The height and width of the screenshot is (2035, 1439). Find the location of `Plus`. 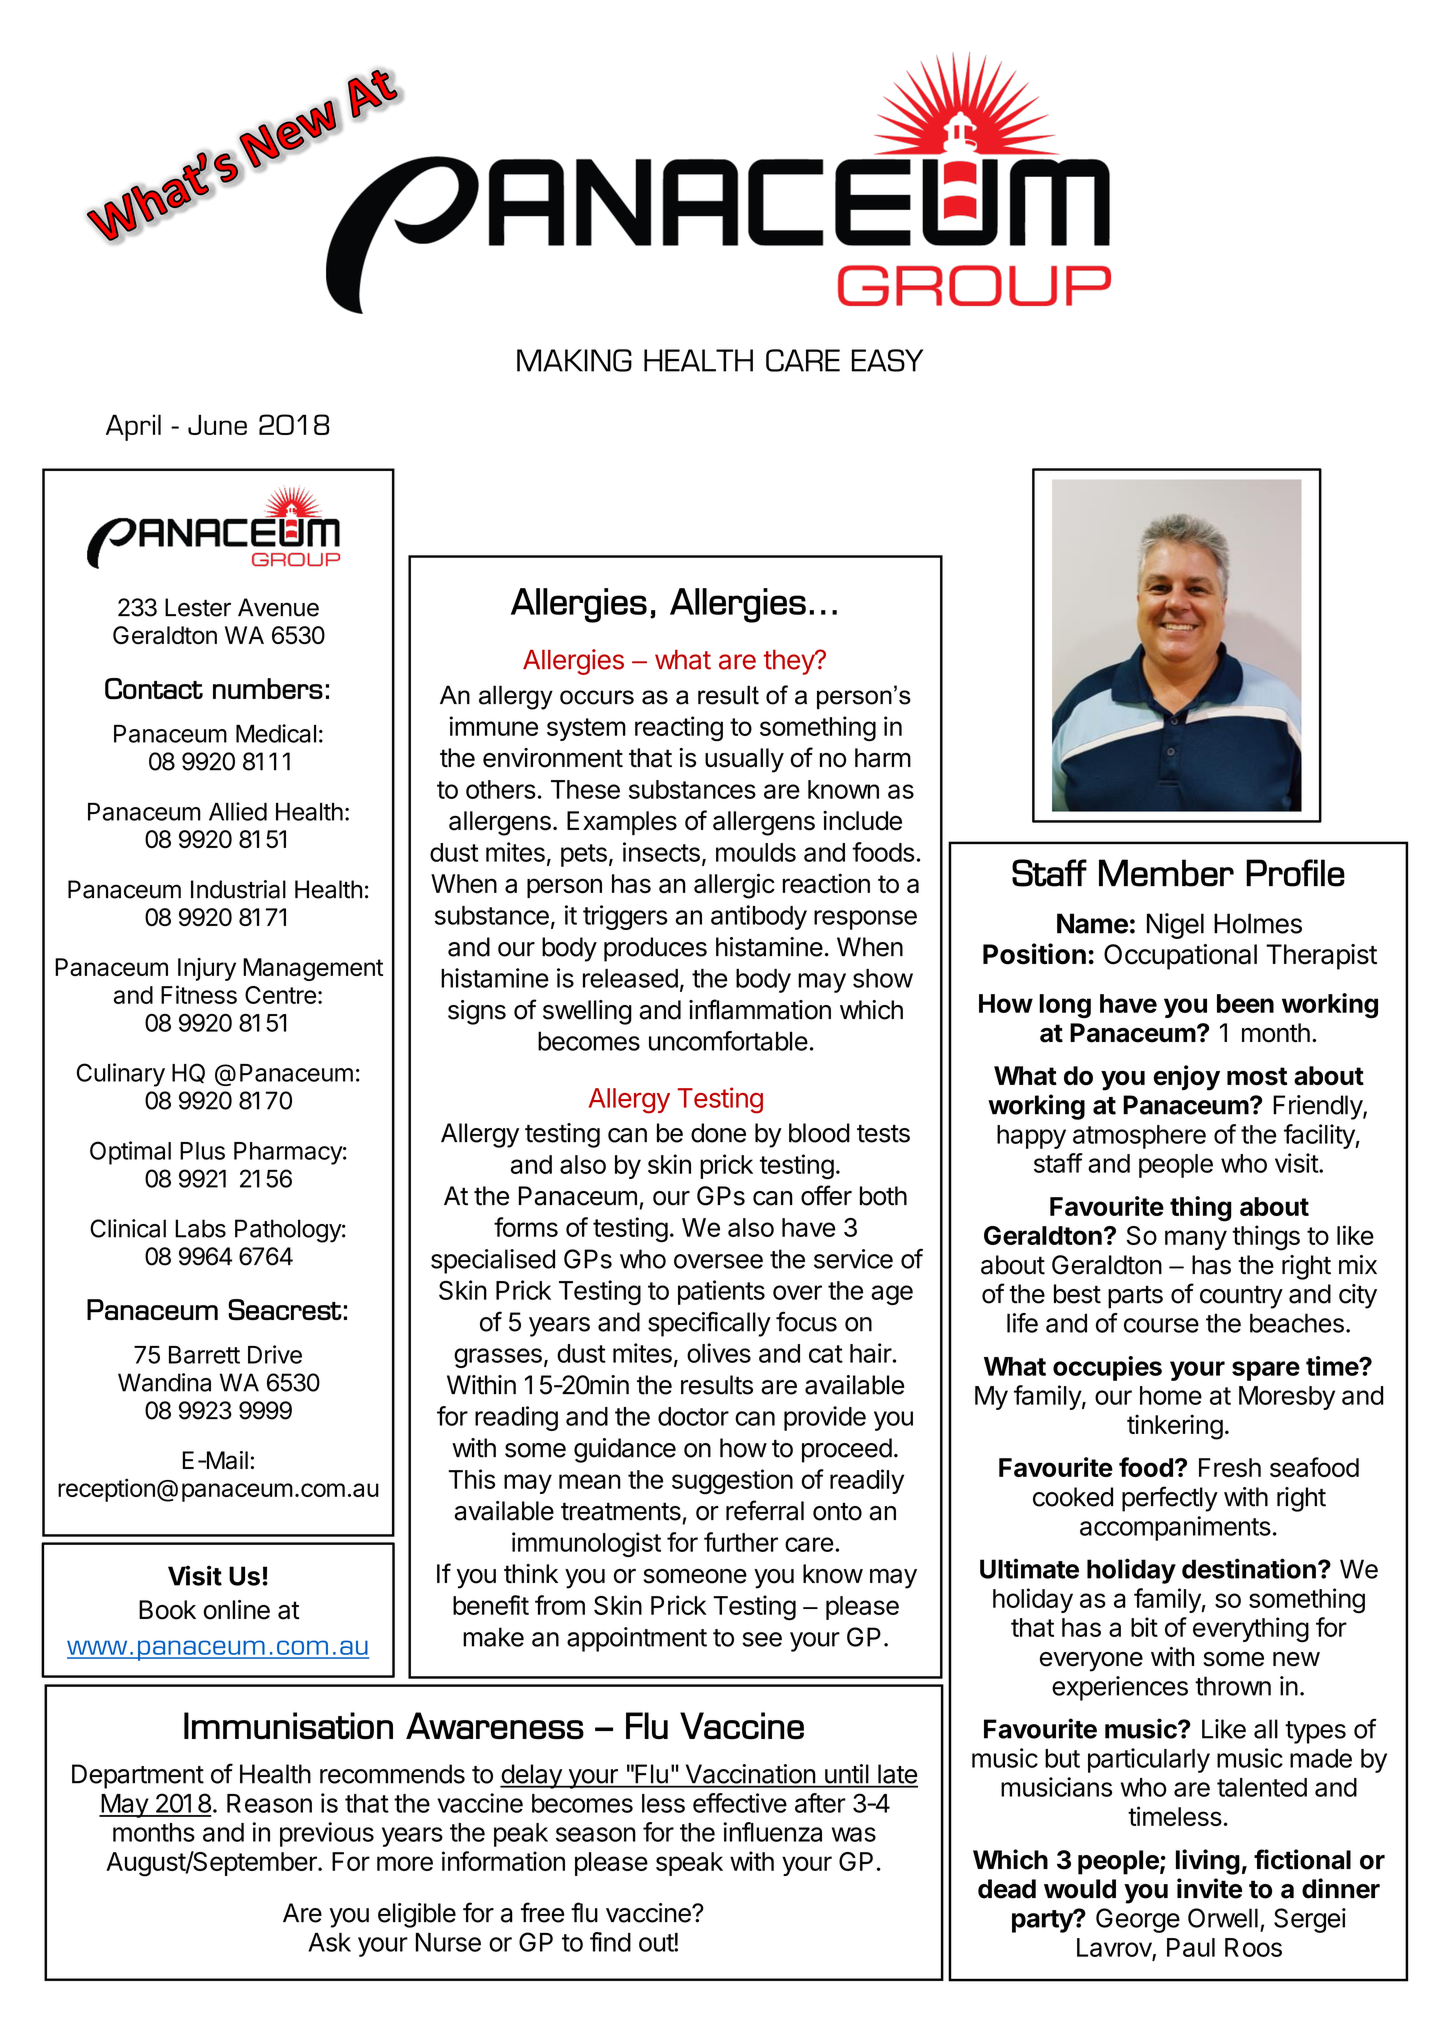

Plus is located at coordinates (202, 1151).
